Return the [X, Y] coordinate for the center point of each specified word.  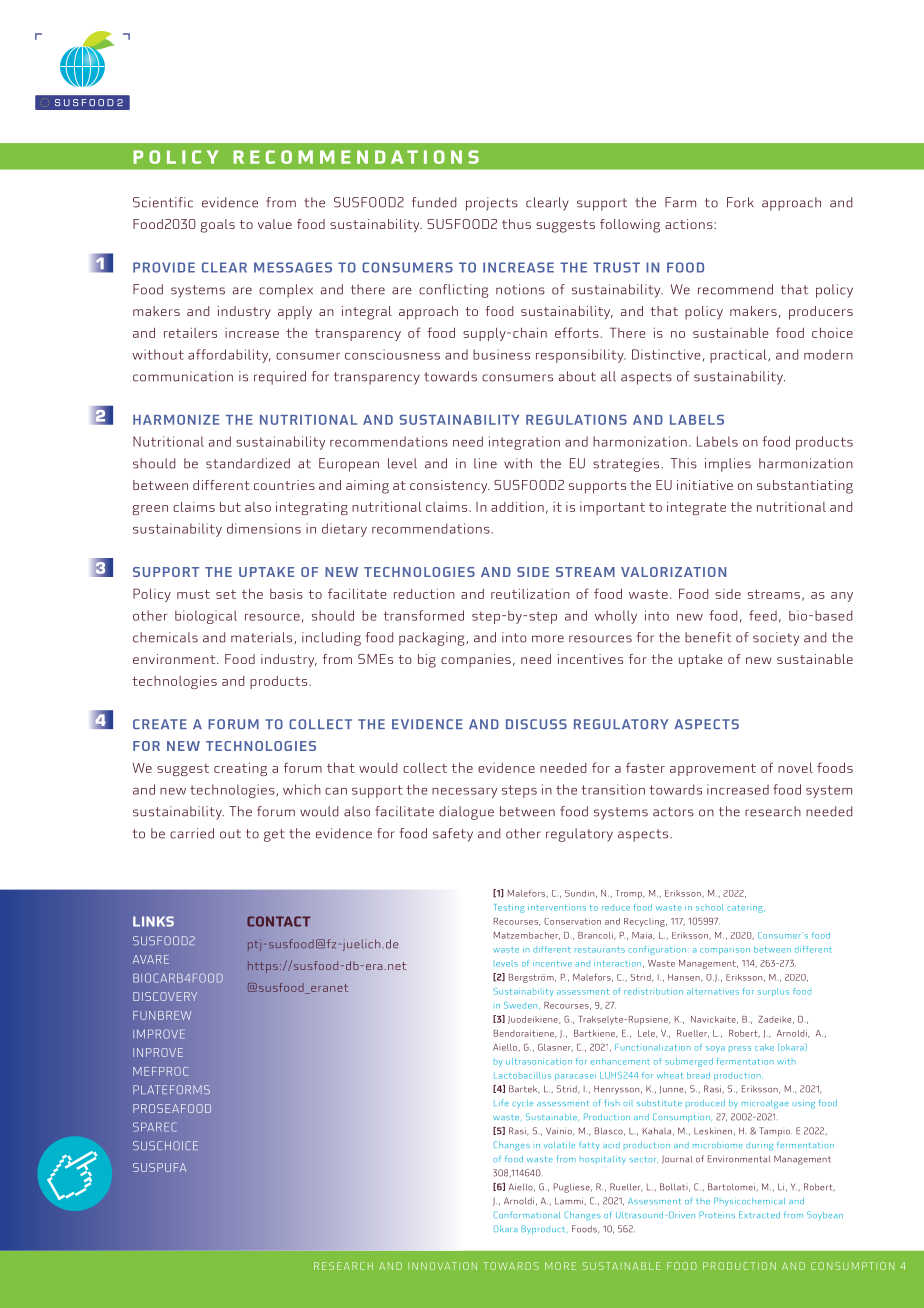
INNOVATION [442, 1266]
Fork [740, 202]
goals [217, 226]
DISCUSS [536, 724]
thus [516, 224]
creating [240, 769]
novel [795, 768]
